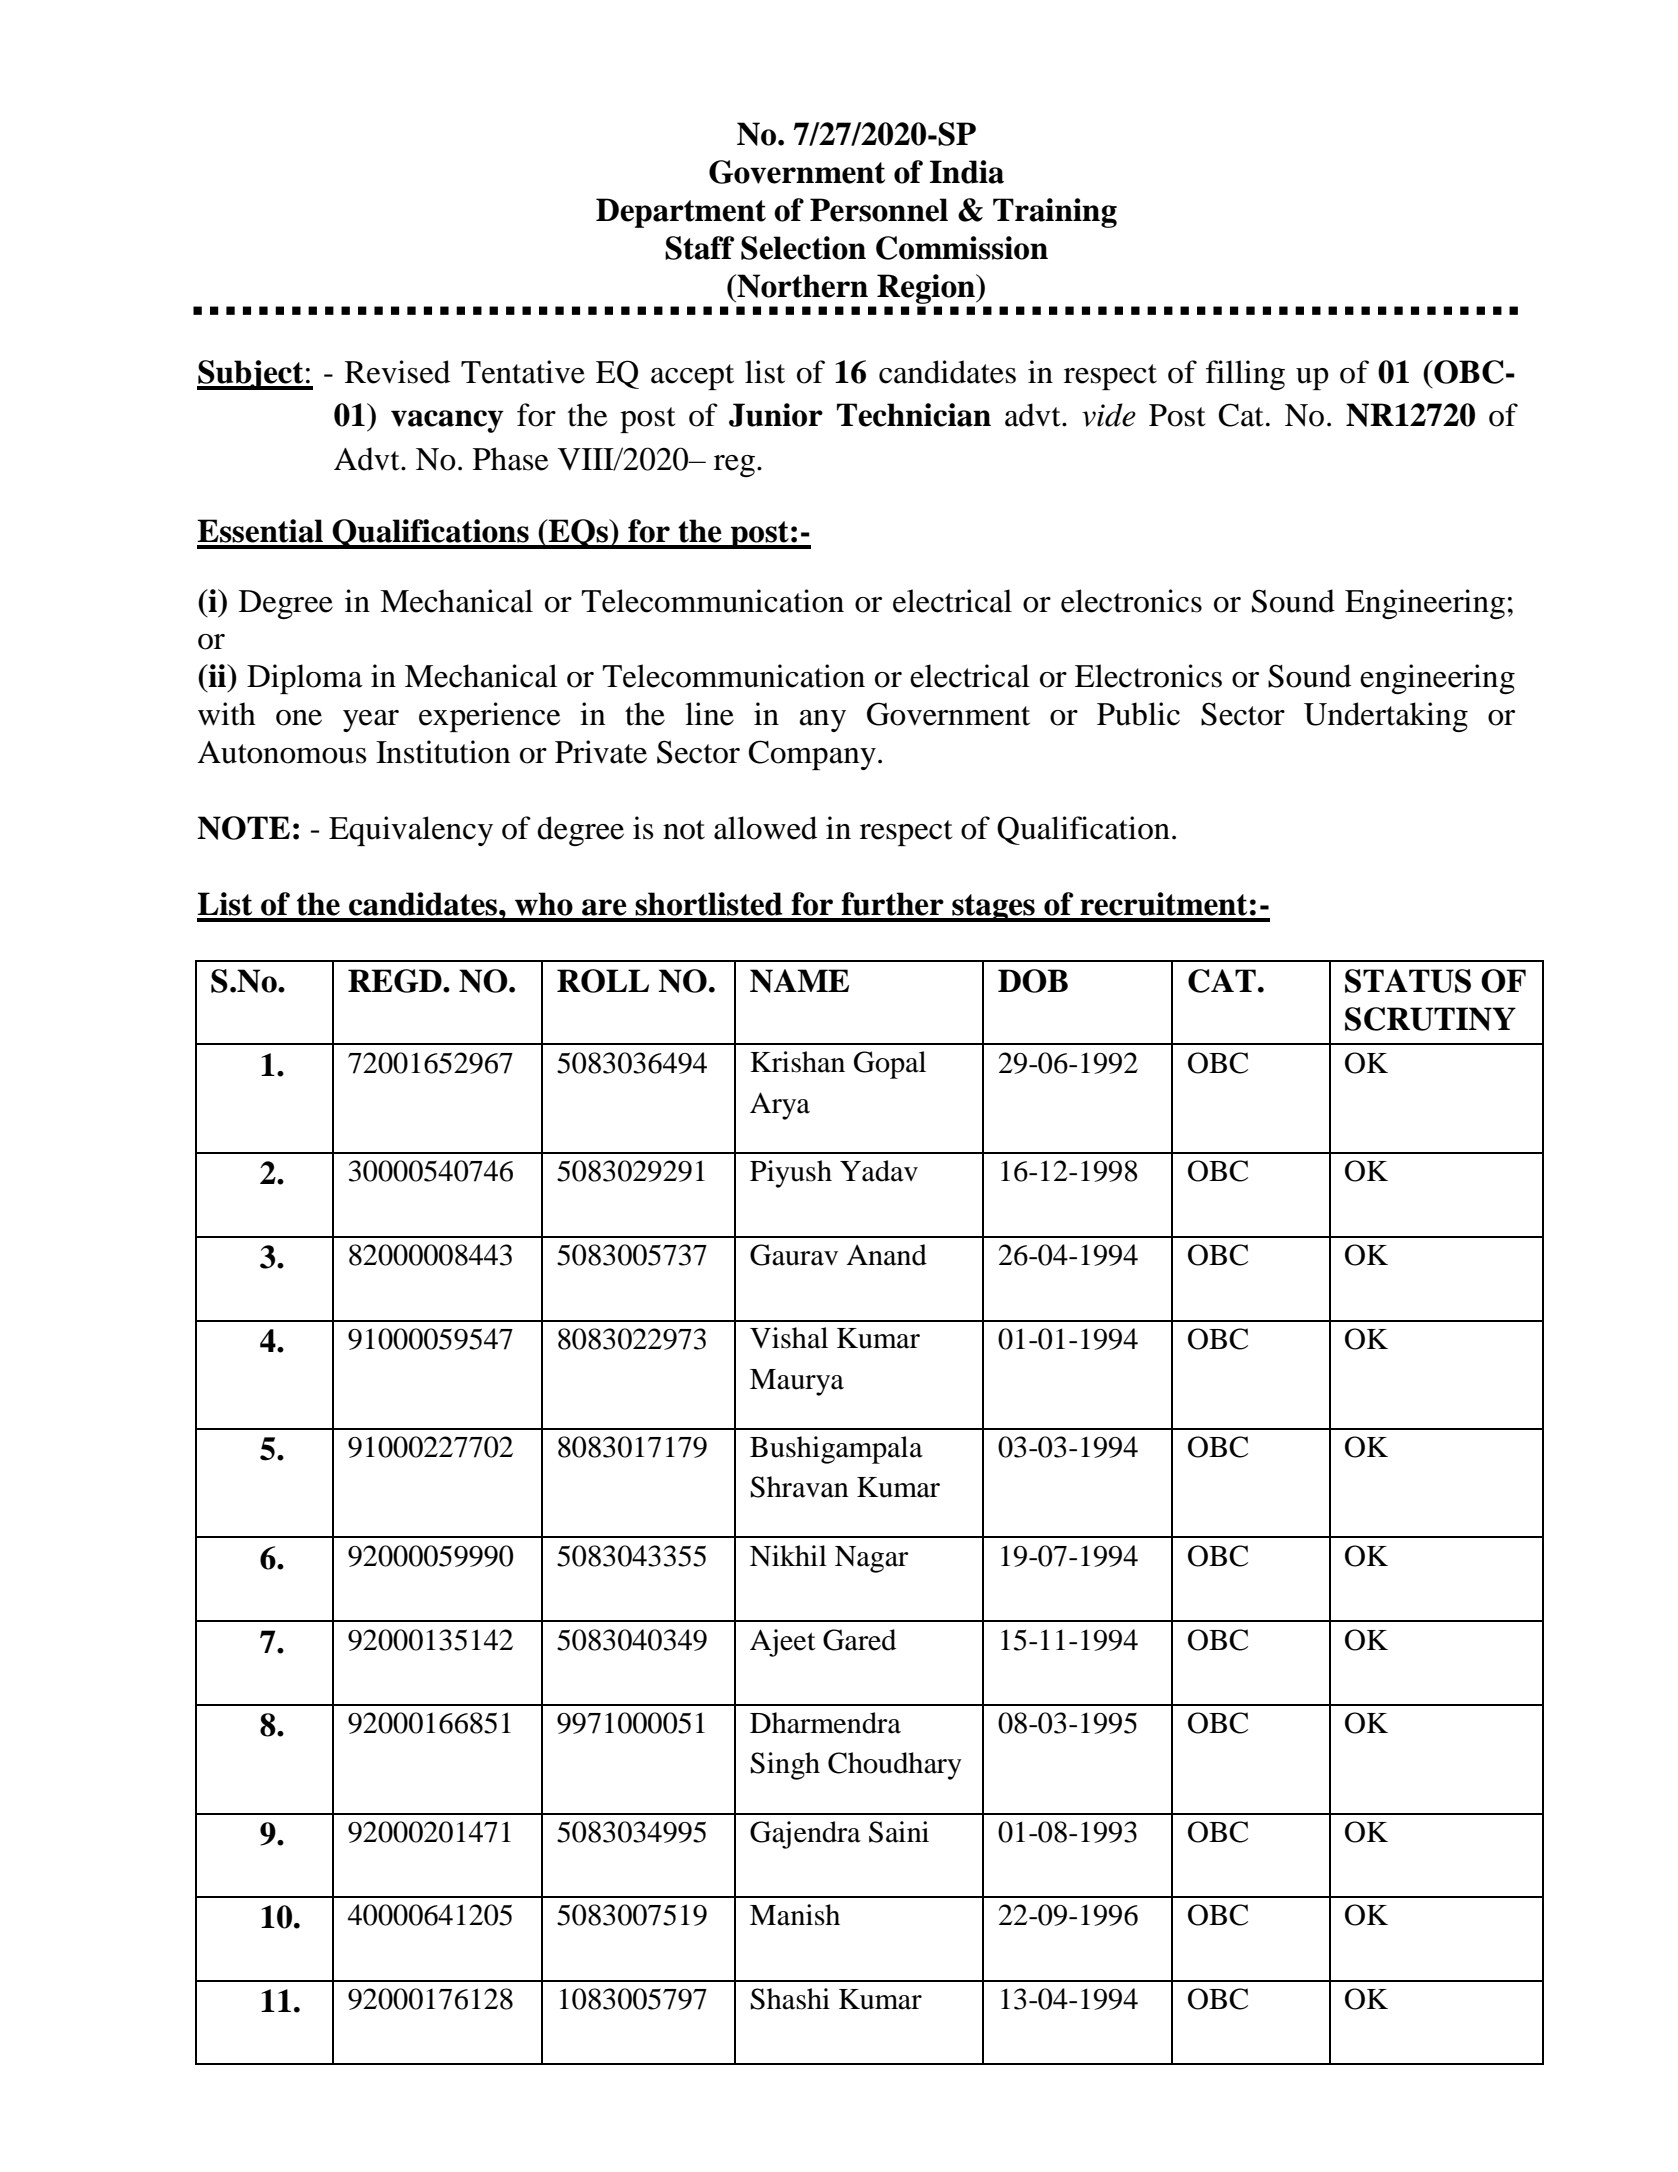 The image size is (1678, 2172). What do you see at coordinates (397, 372) in the screenshot?
I see `Revised` at bounding box center [397, 372].
